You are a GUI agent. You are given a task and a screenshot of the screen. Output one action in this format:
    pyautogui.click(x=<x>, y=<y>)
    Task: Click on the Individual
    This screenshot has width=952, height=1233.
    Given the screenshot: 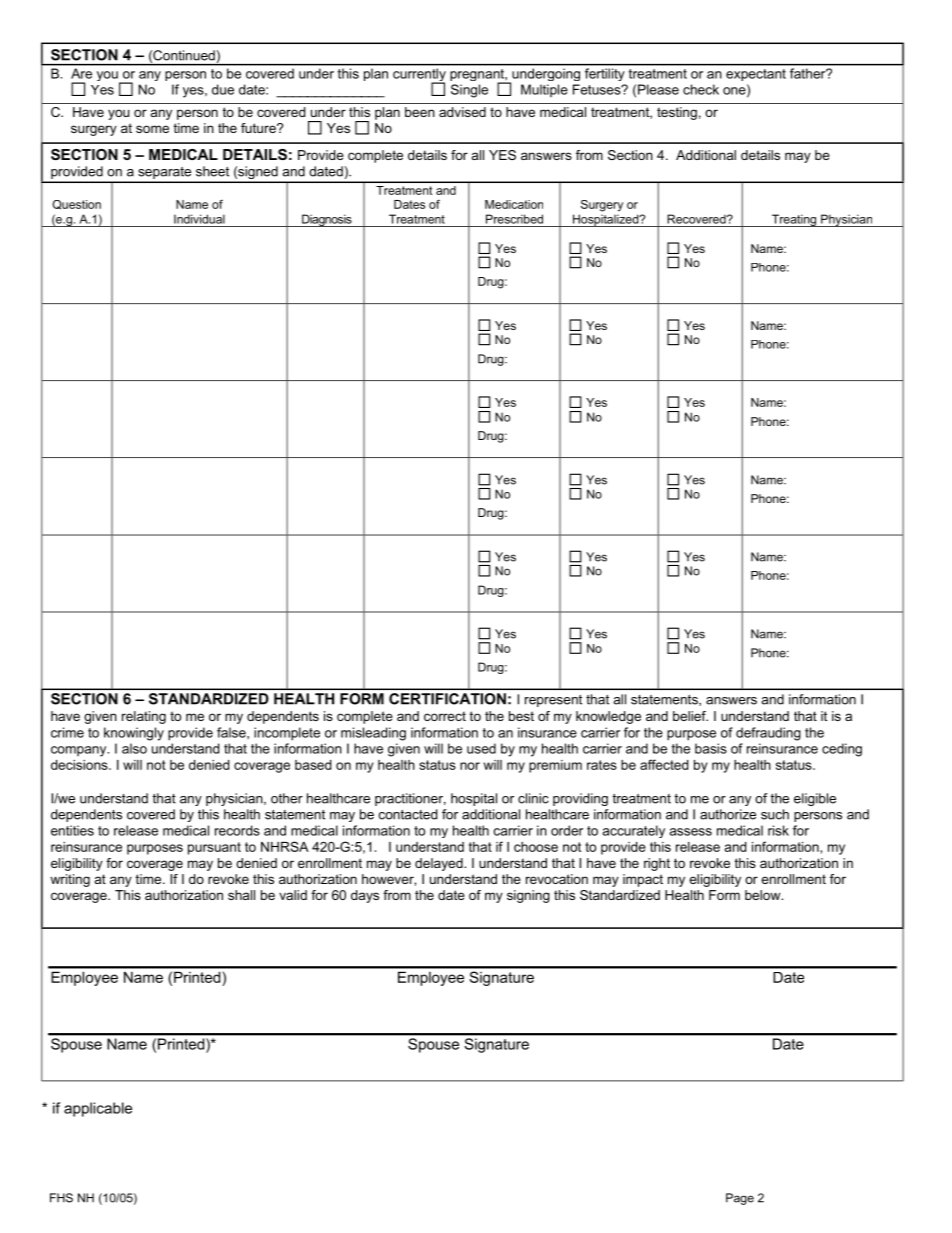 What is the action you would take?
    pyautogui.click(x=199, y=219)
